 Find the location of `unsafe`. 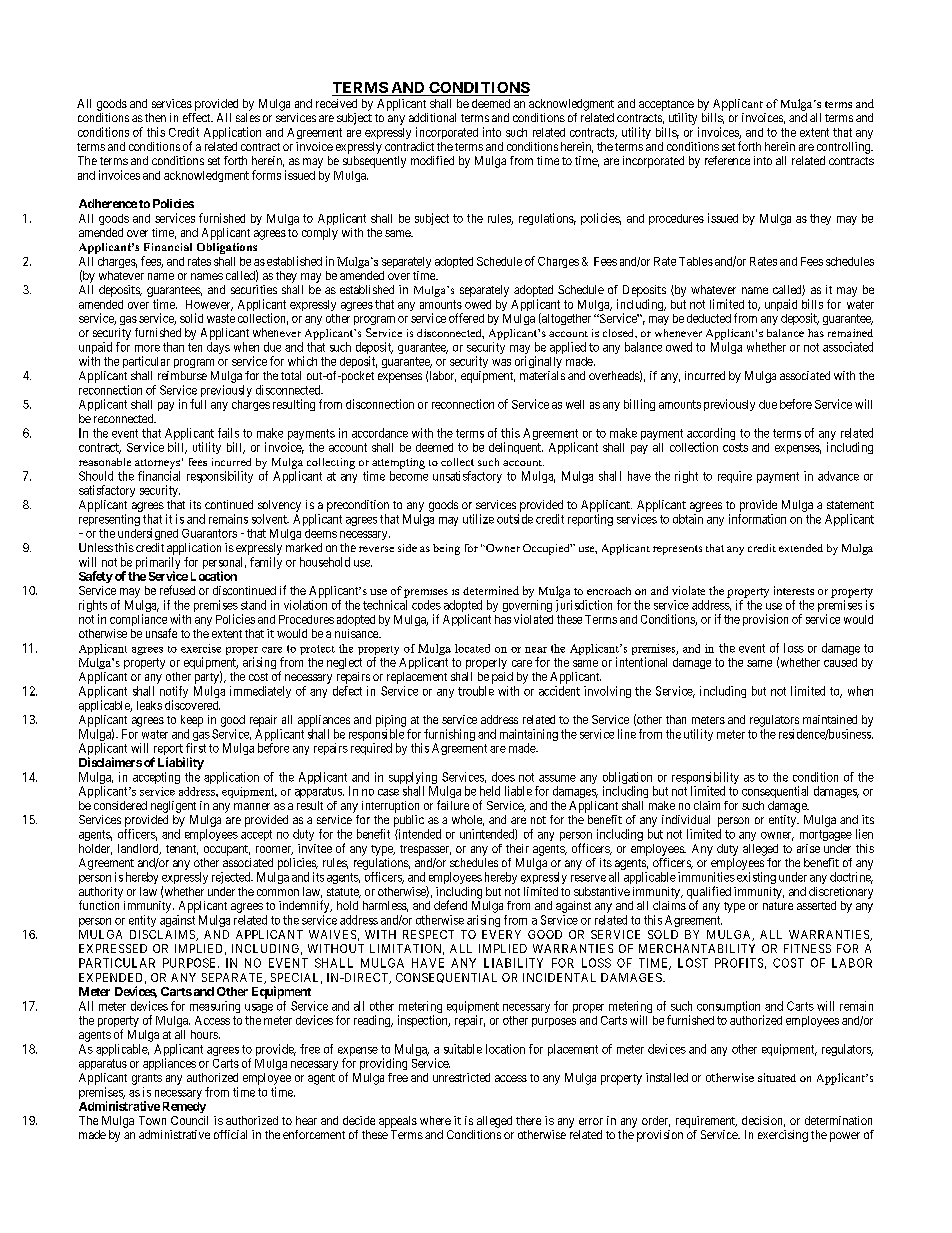

unsafe is located at coordinates (161, 633).
